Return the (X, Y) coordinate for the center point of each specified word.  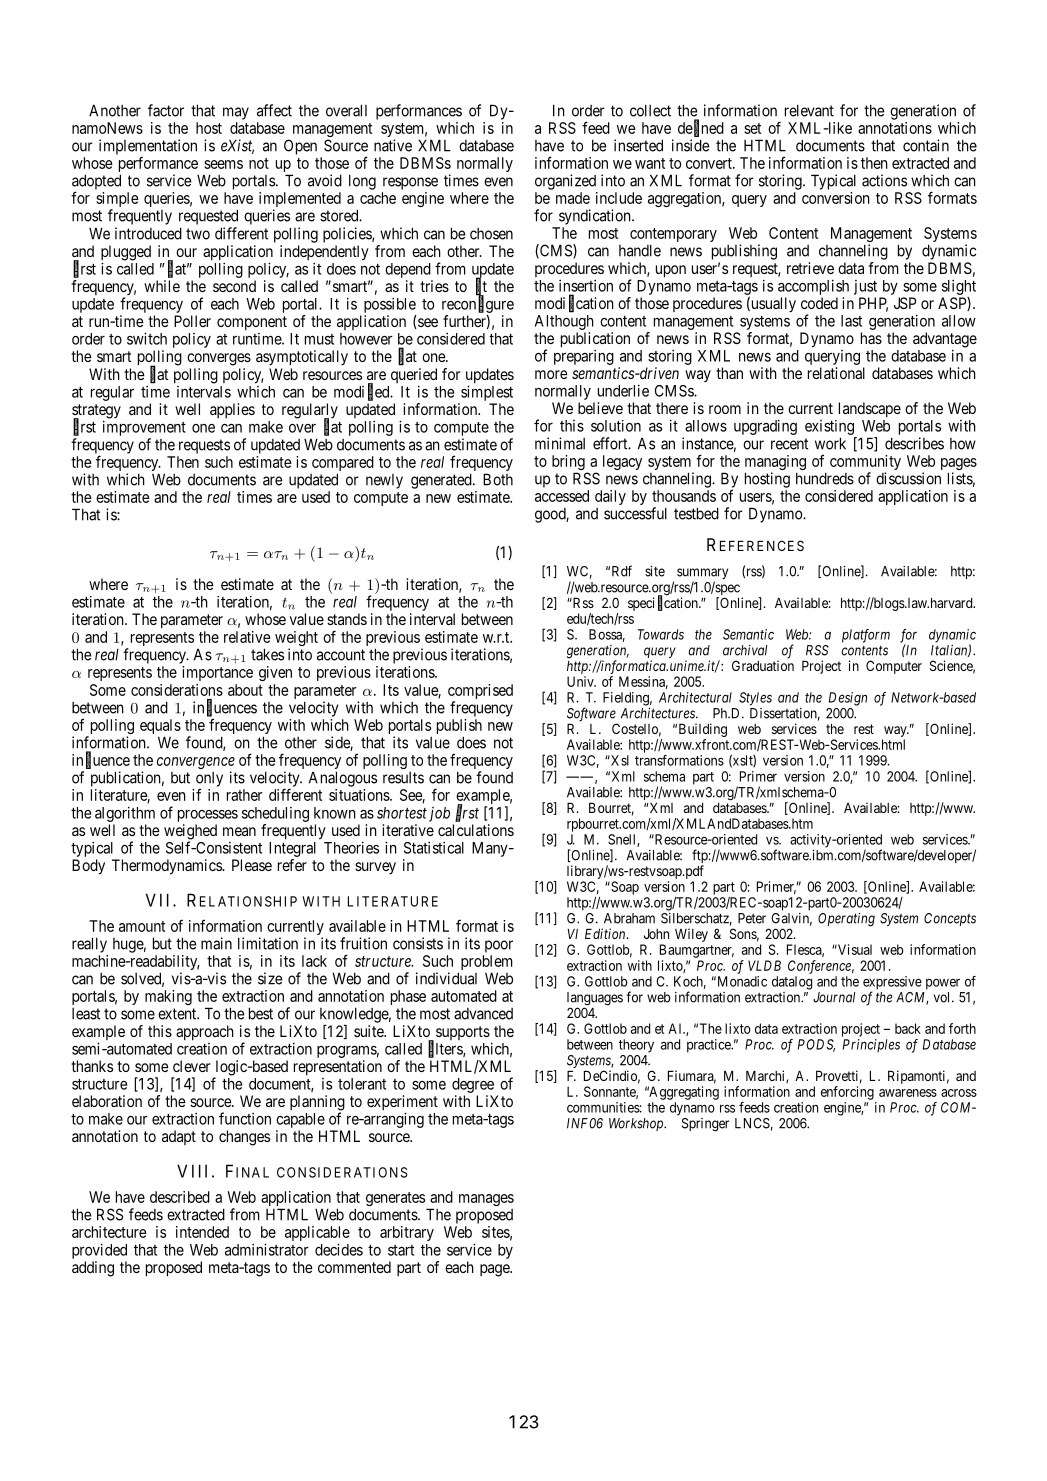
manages (486, 1200)
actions (884, 180)
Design (848, 699)
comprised (480, 693)
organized (565, 182)
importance (217, 673)
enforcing (847, 1093)
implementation (148, 148)
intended (202, 1232)
